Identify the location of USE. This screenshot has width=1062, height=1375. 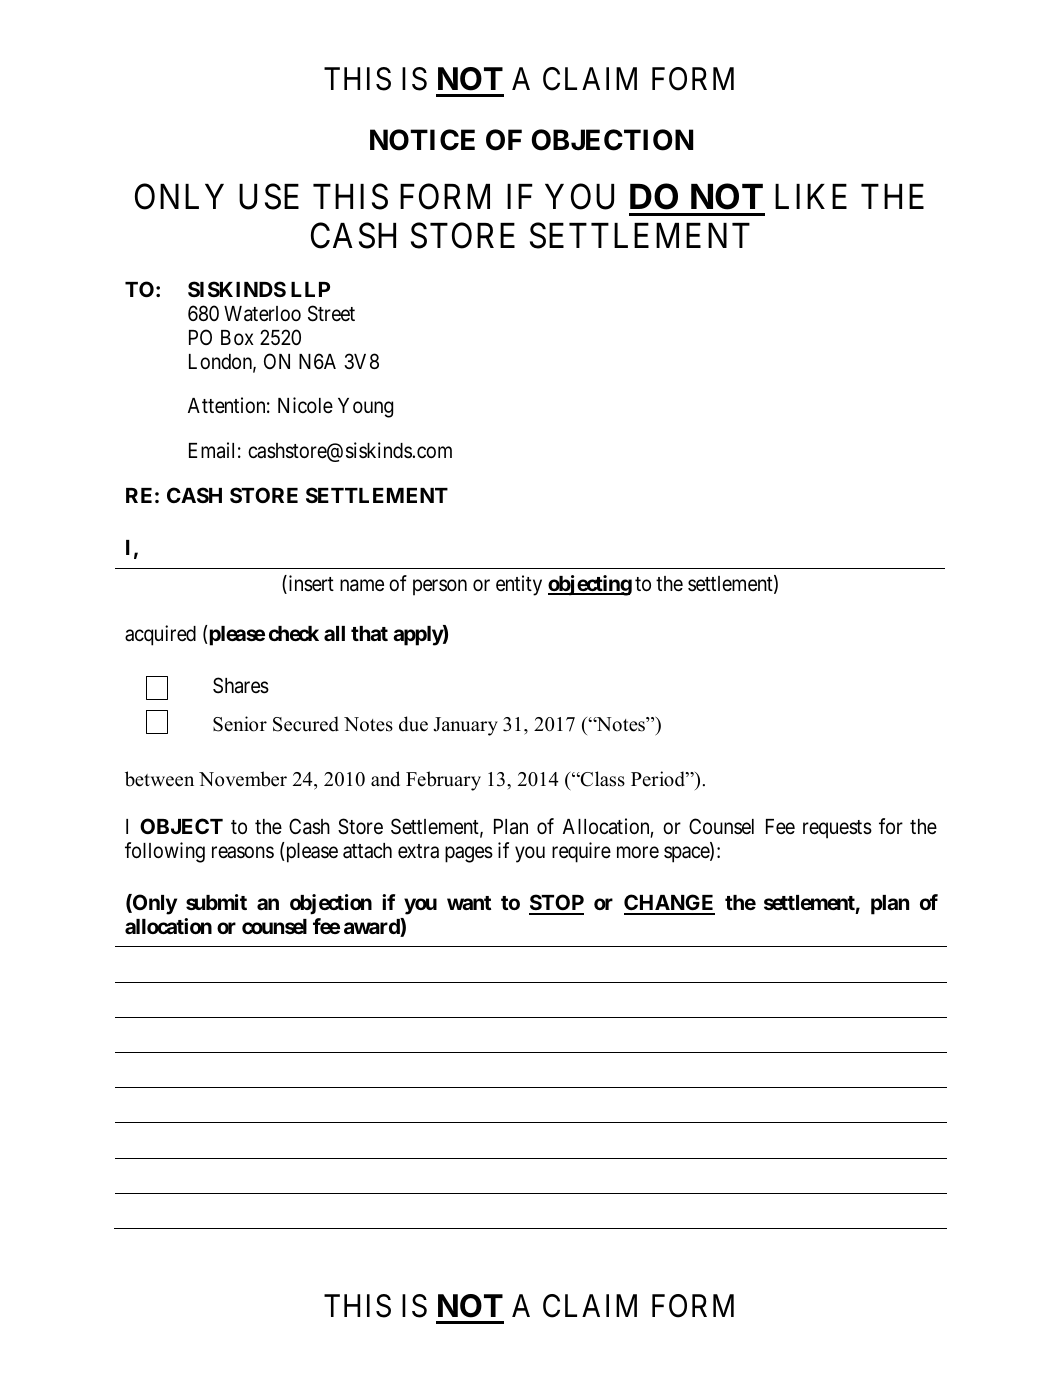
(269, 196).
